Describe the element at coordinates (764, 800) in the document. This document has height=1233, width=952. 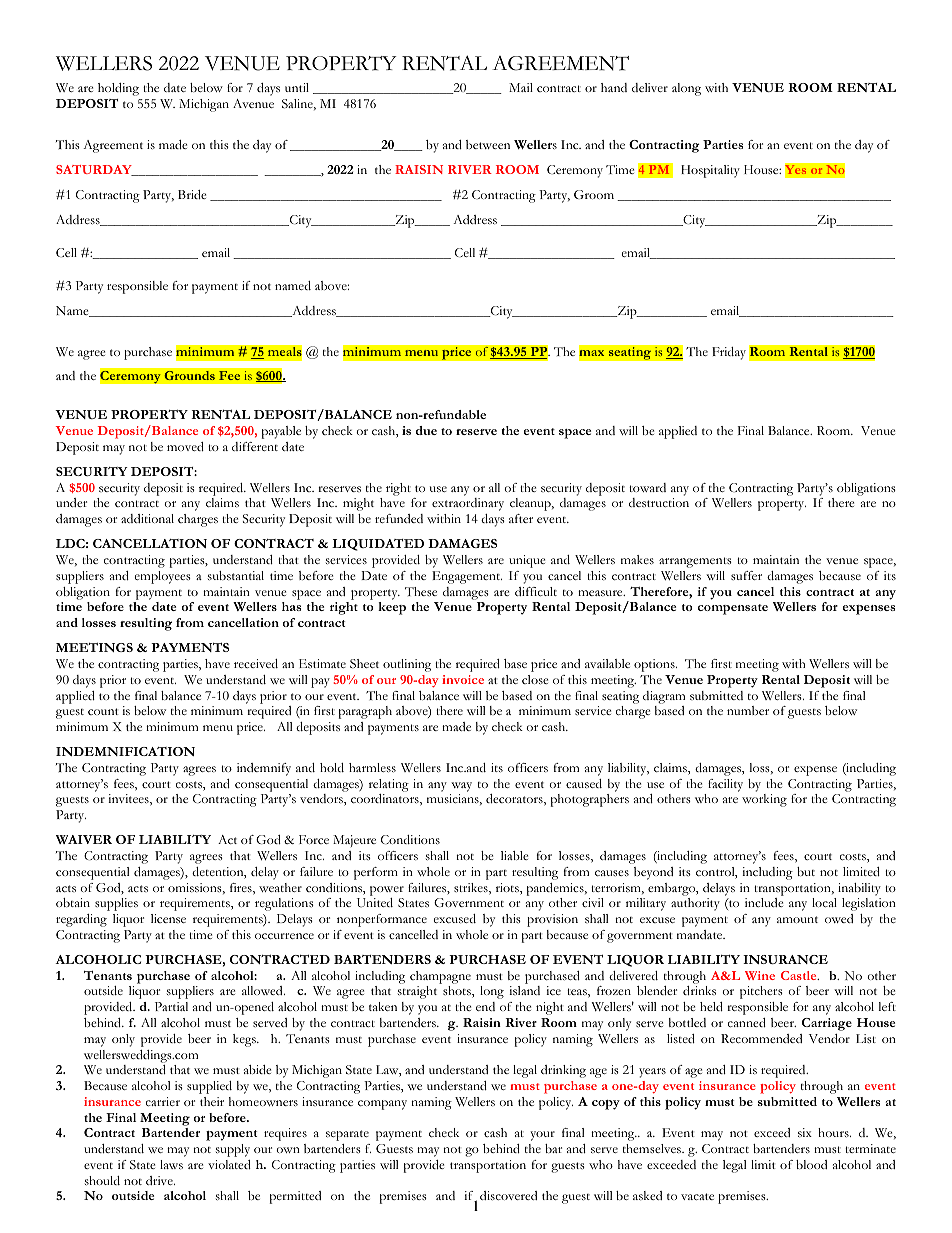
I see `working` at that location.
